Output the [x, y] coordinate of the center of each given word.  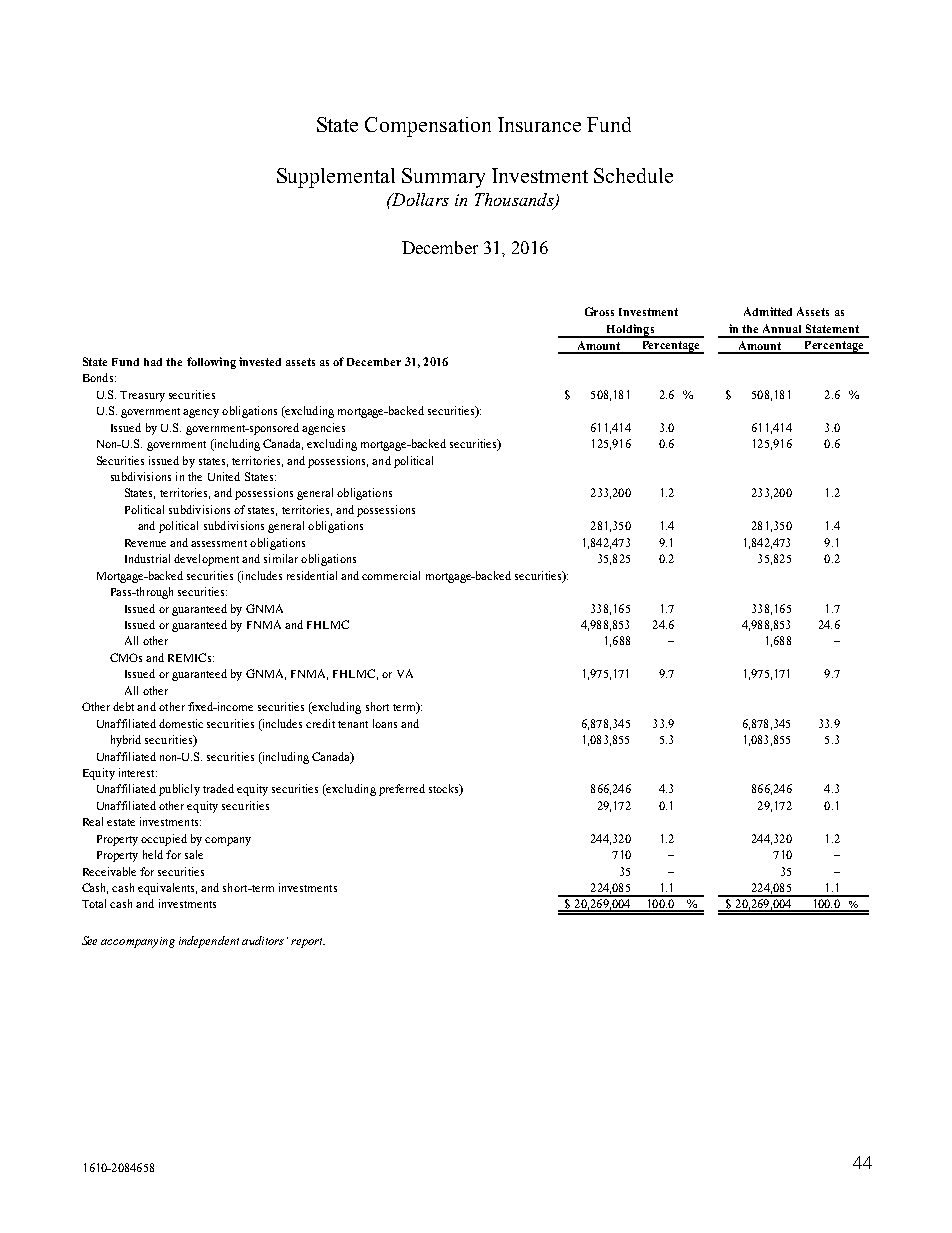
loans [385, 723]
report [308, 943]
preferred [402, 790]
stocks [445, 790]
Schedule [633, 175]
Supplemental [336, 178]
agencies [323, 429]
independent [209, 942]
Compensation [428, 127]
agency [201, 413]
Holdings [630, 331]
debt [123, 706]
